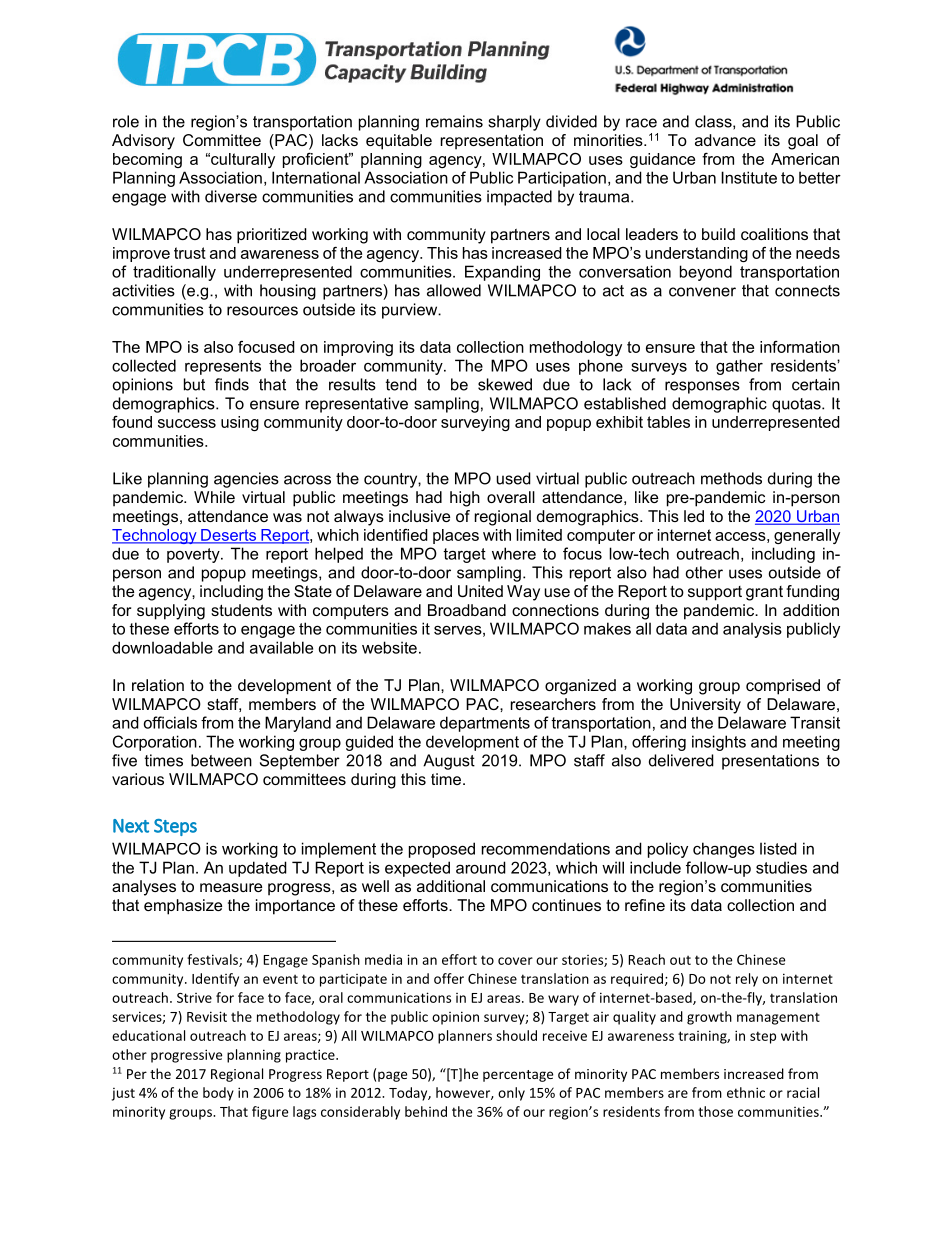 Image resolution: width=952 pixels, height=1233 pixels. I want to click on but, so click(194, 384).
